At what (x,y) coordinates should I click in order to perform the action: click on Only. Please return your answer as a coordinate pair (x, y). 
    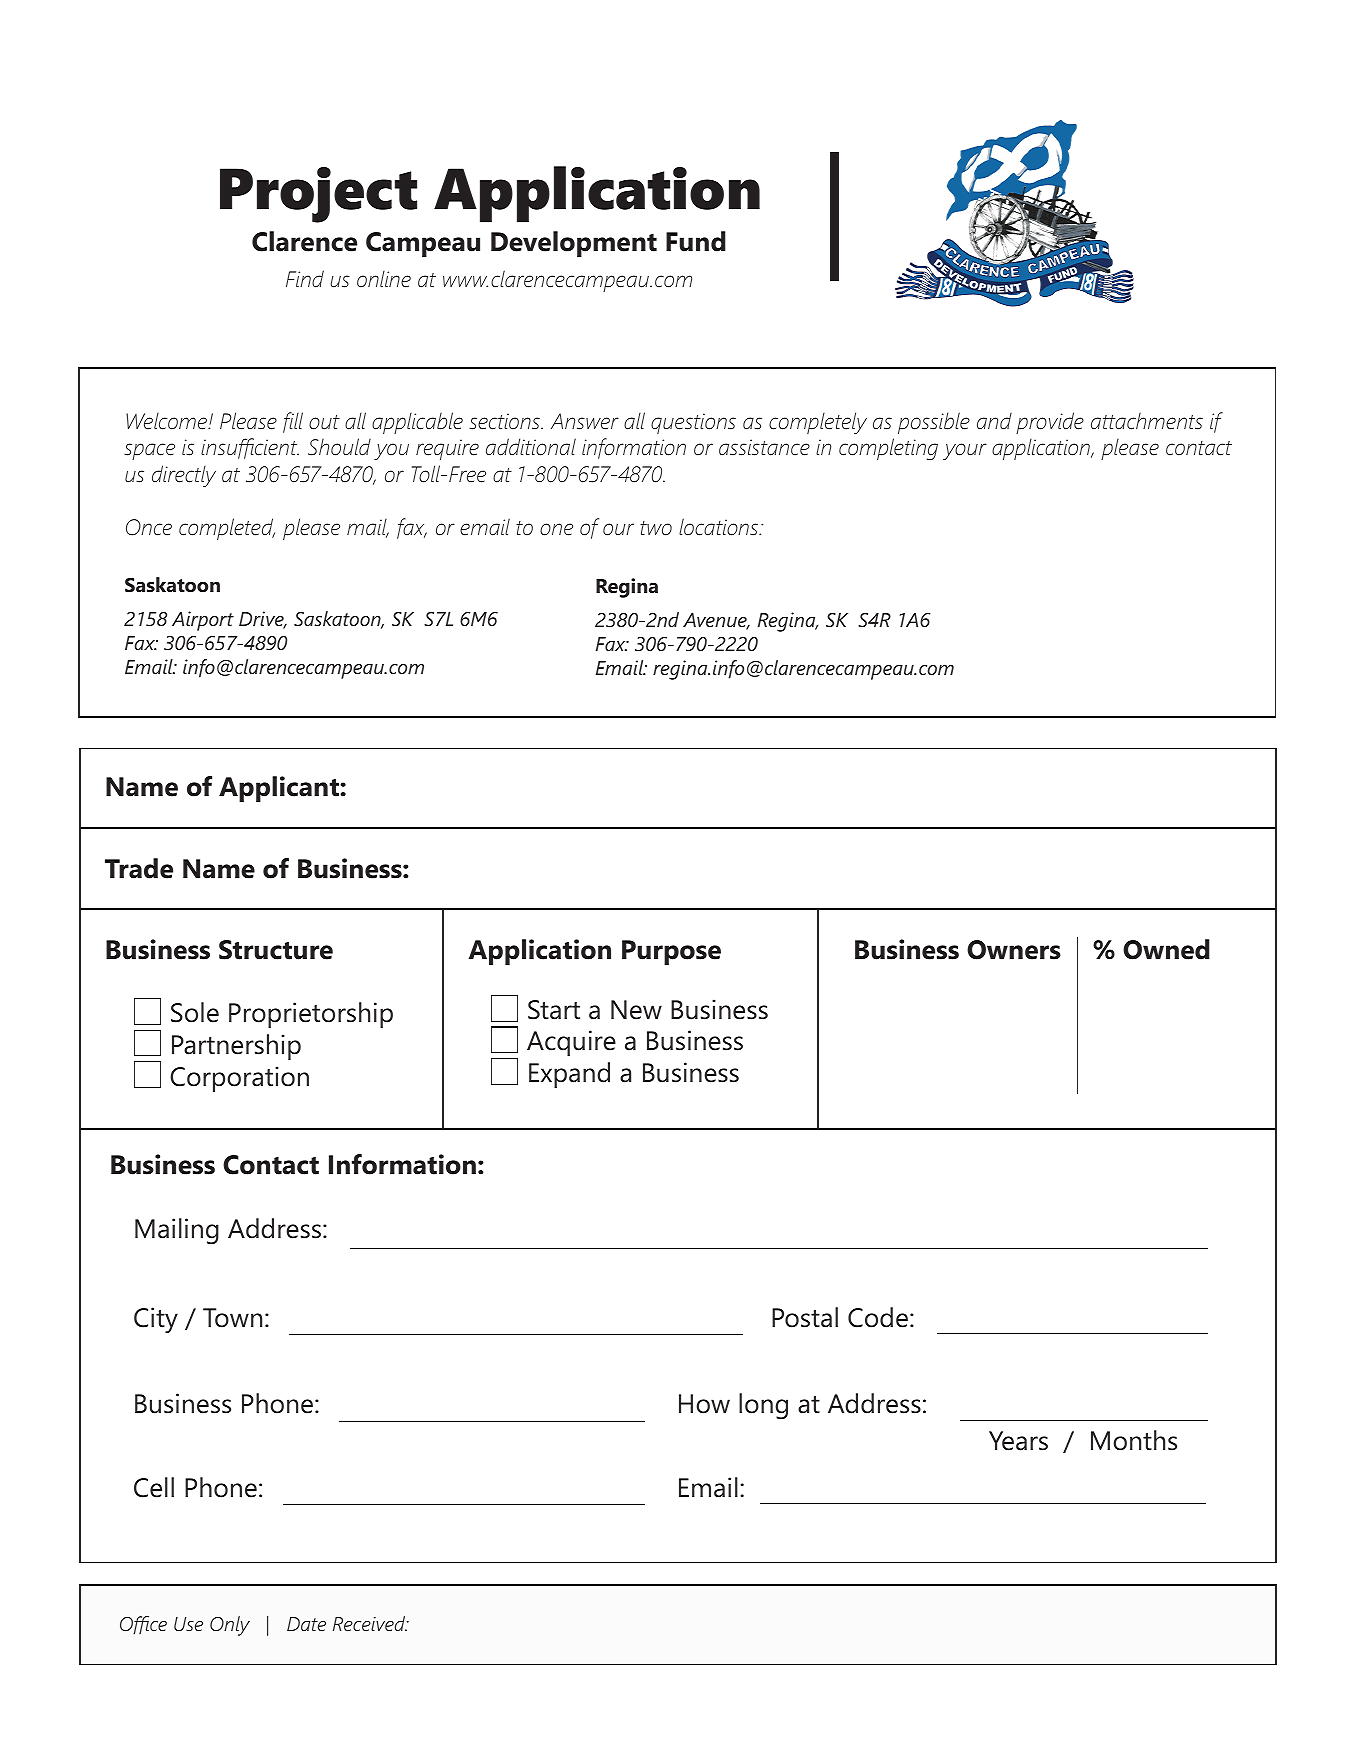
    Looking at the image, I should click on (230, 1626).
